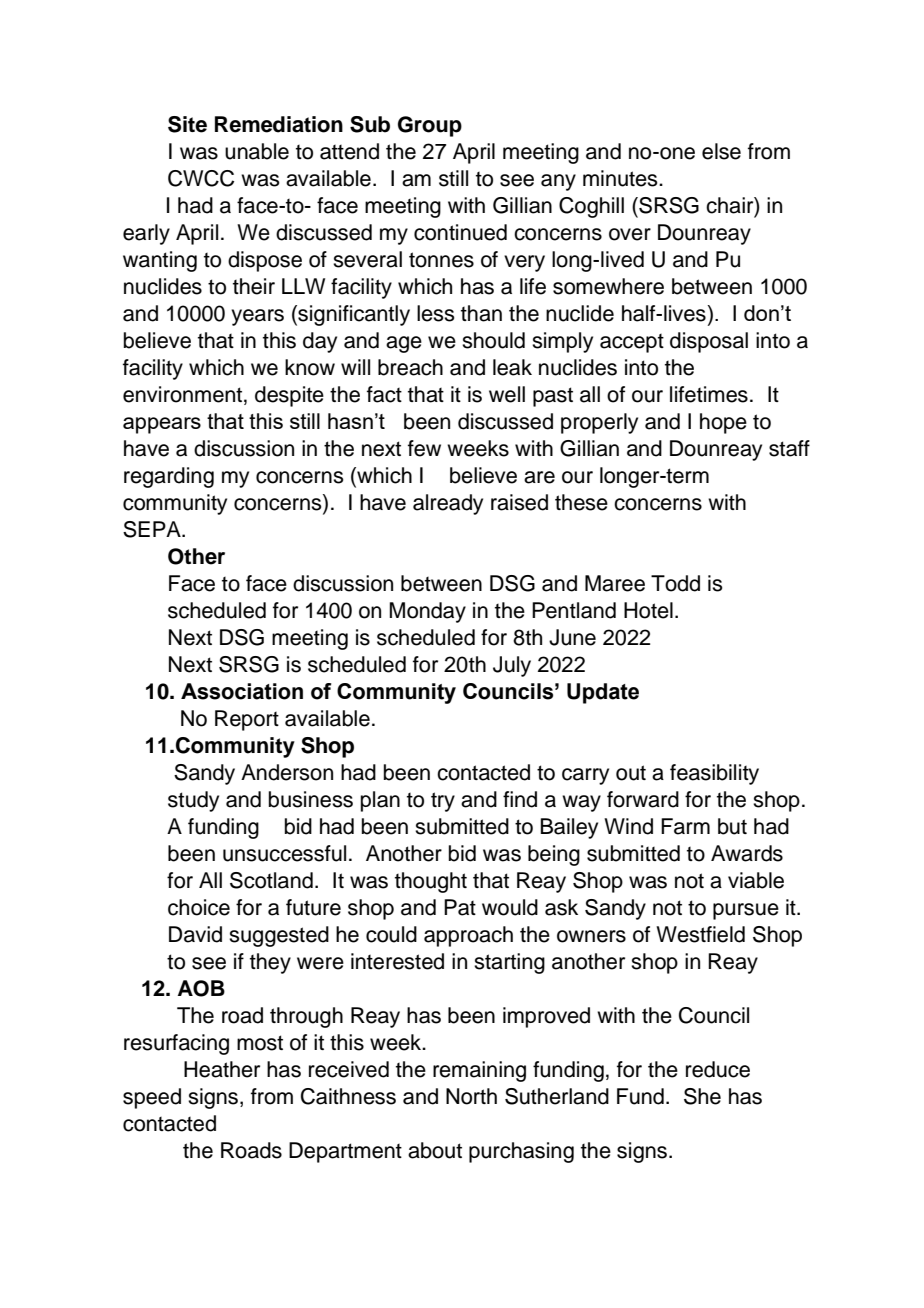 This document has width=924, height=1308. I want to click on North, so click(471, 1096).
